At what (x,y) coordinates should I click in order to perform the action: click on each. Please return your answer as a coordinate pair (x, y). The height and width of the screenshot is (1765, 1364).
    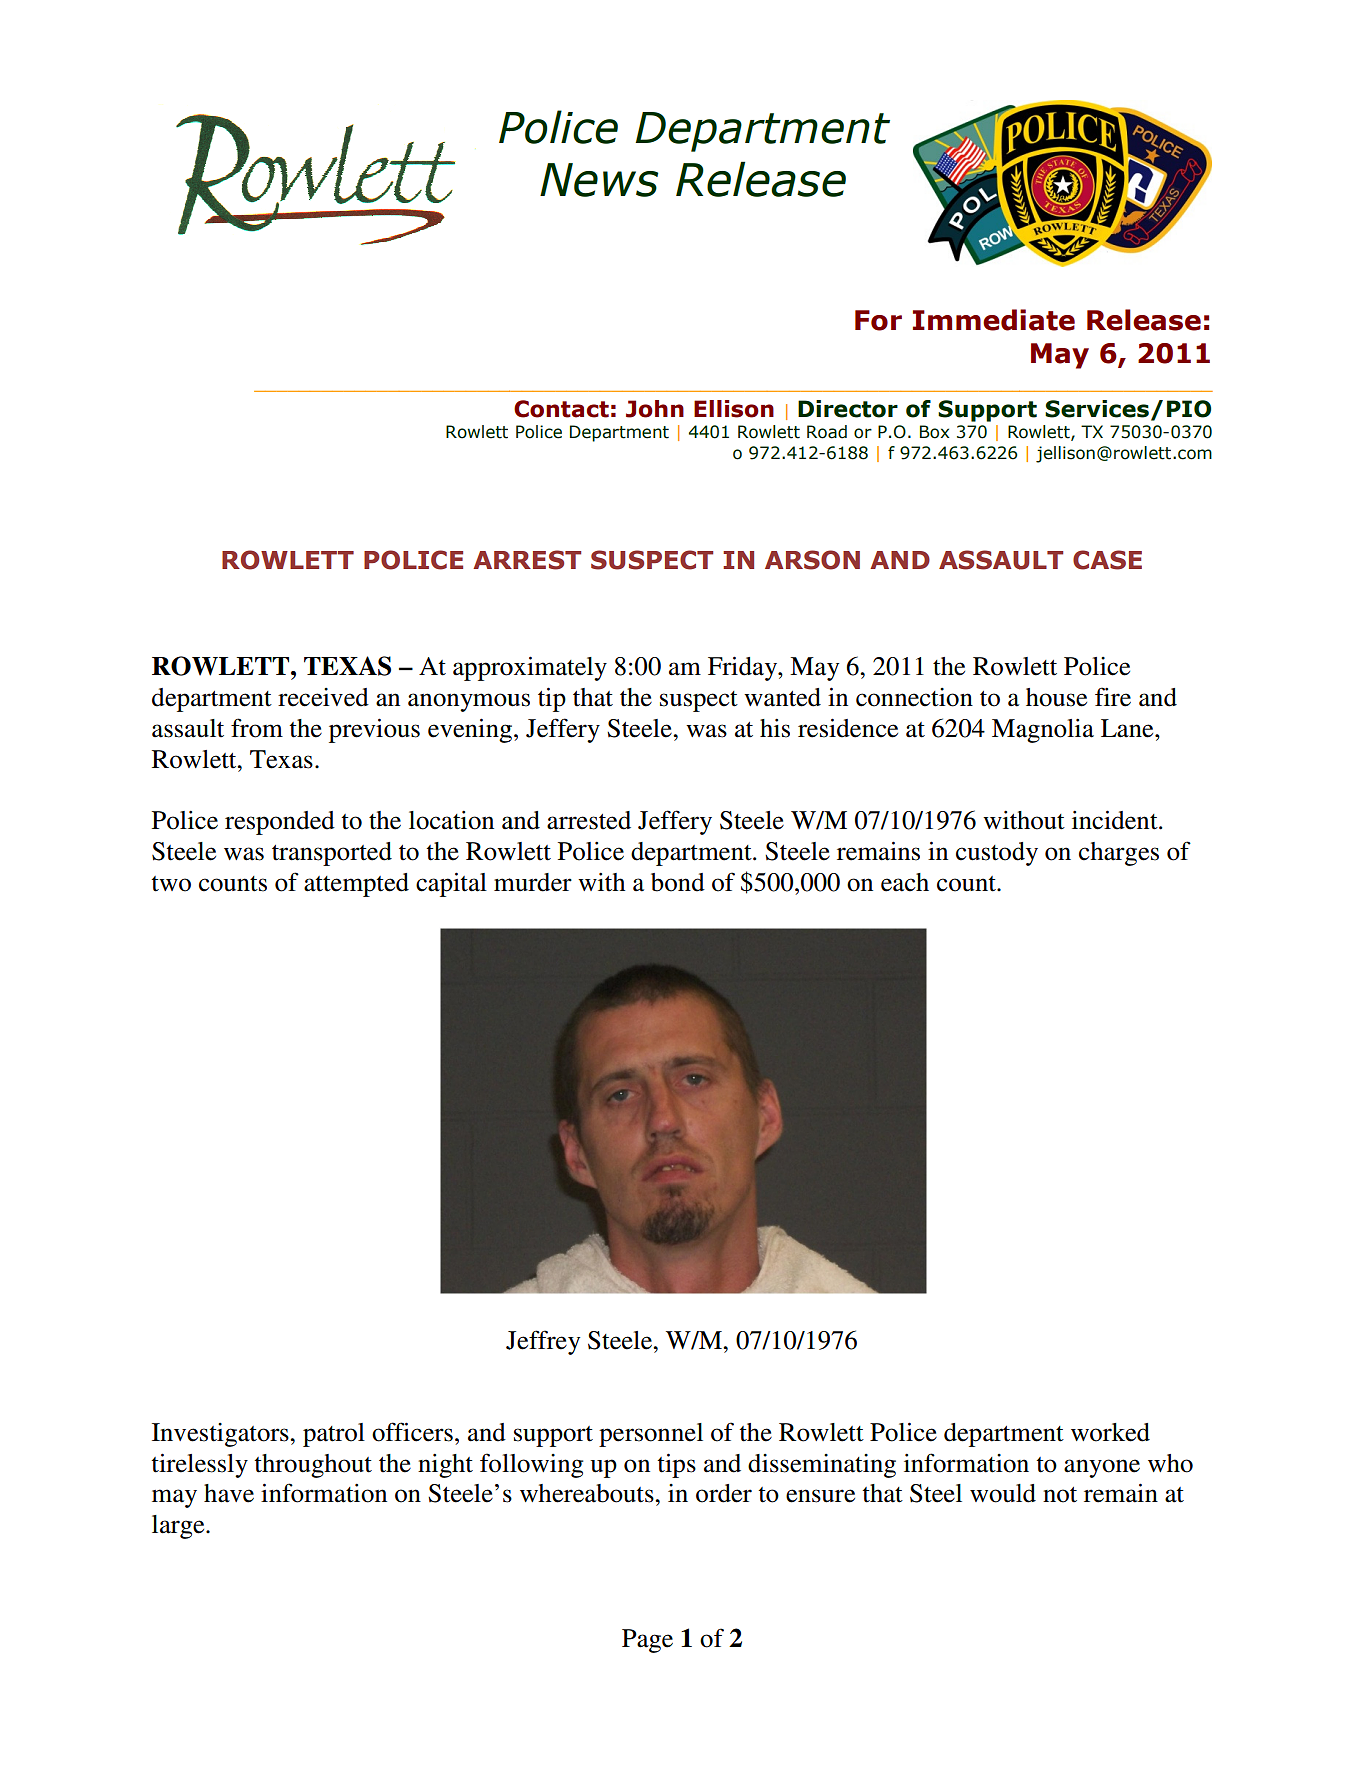
    Looking at the image, I should click on (905, 882).
